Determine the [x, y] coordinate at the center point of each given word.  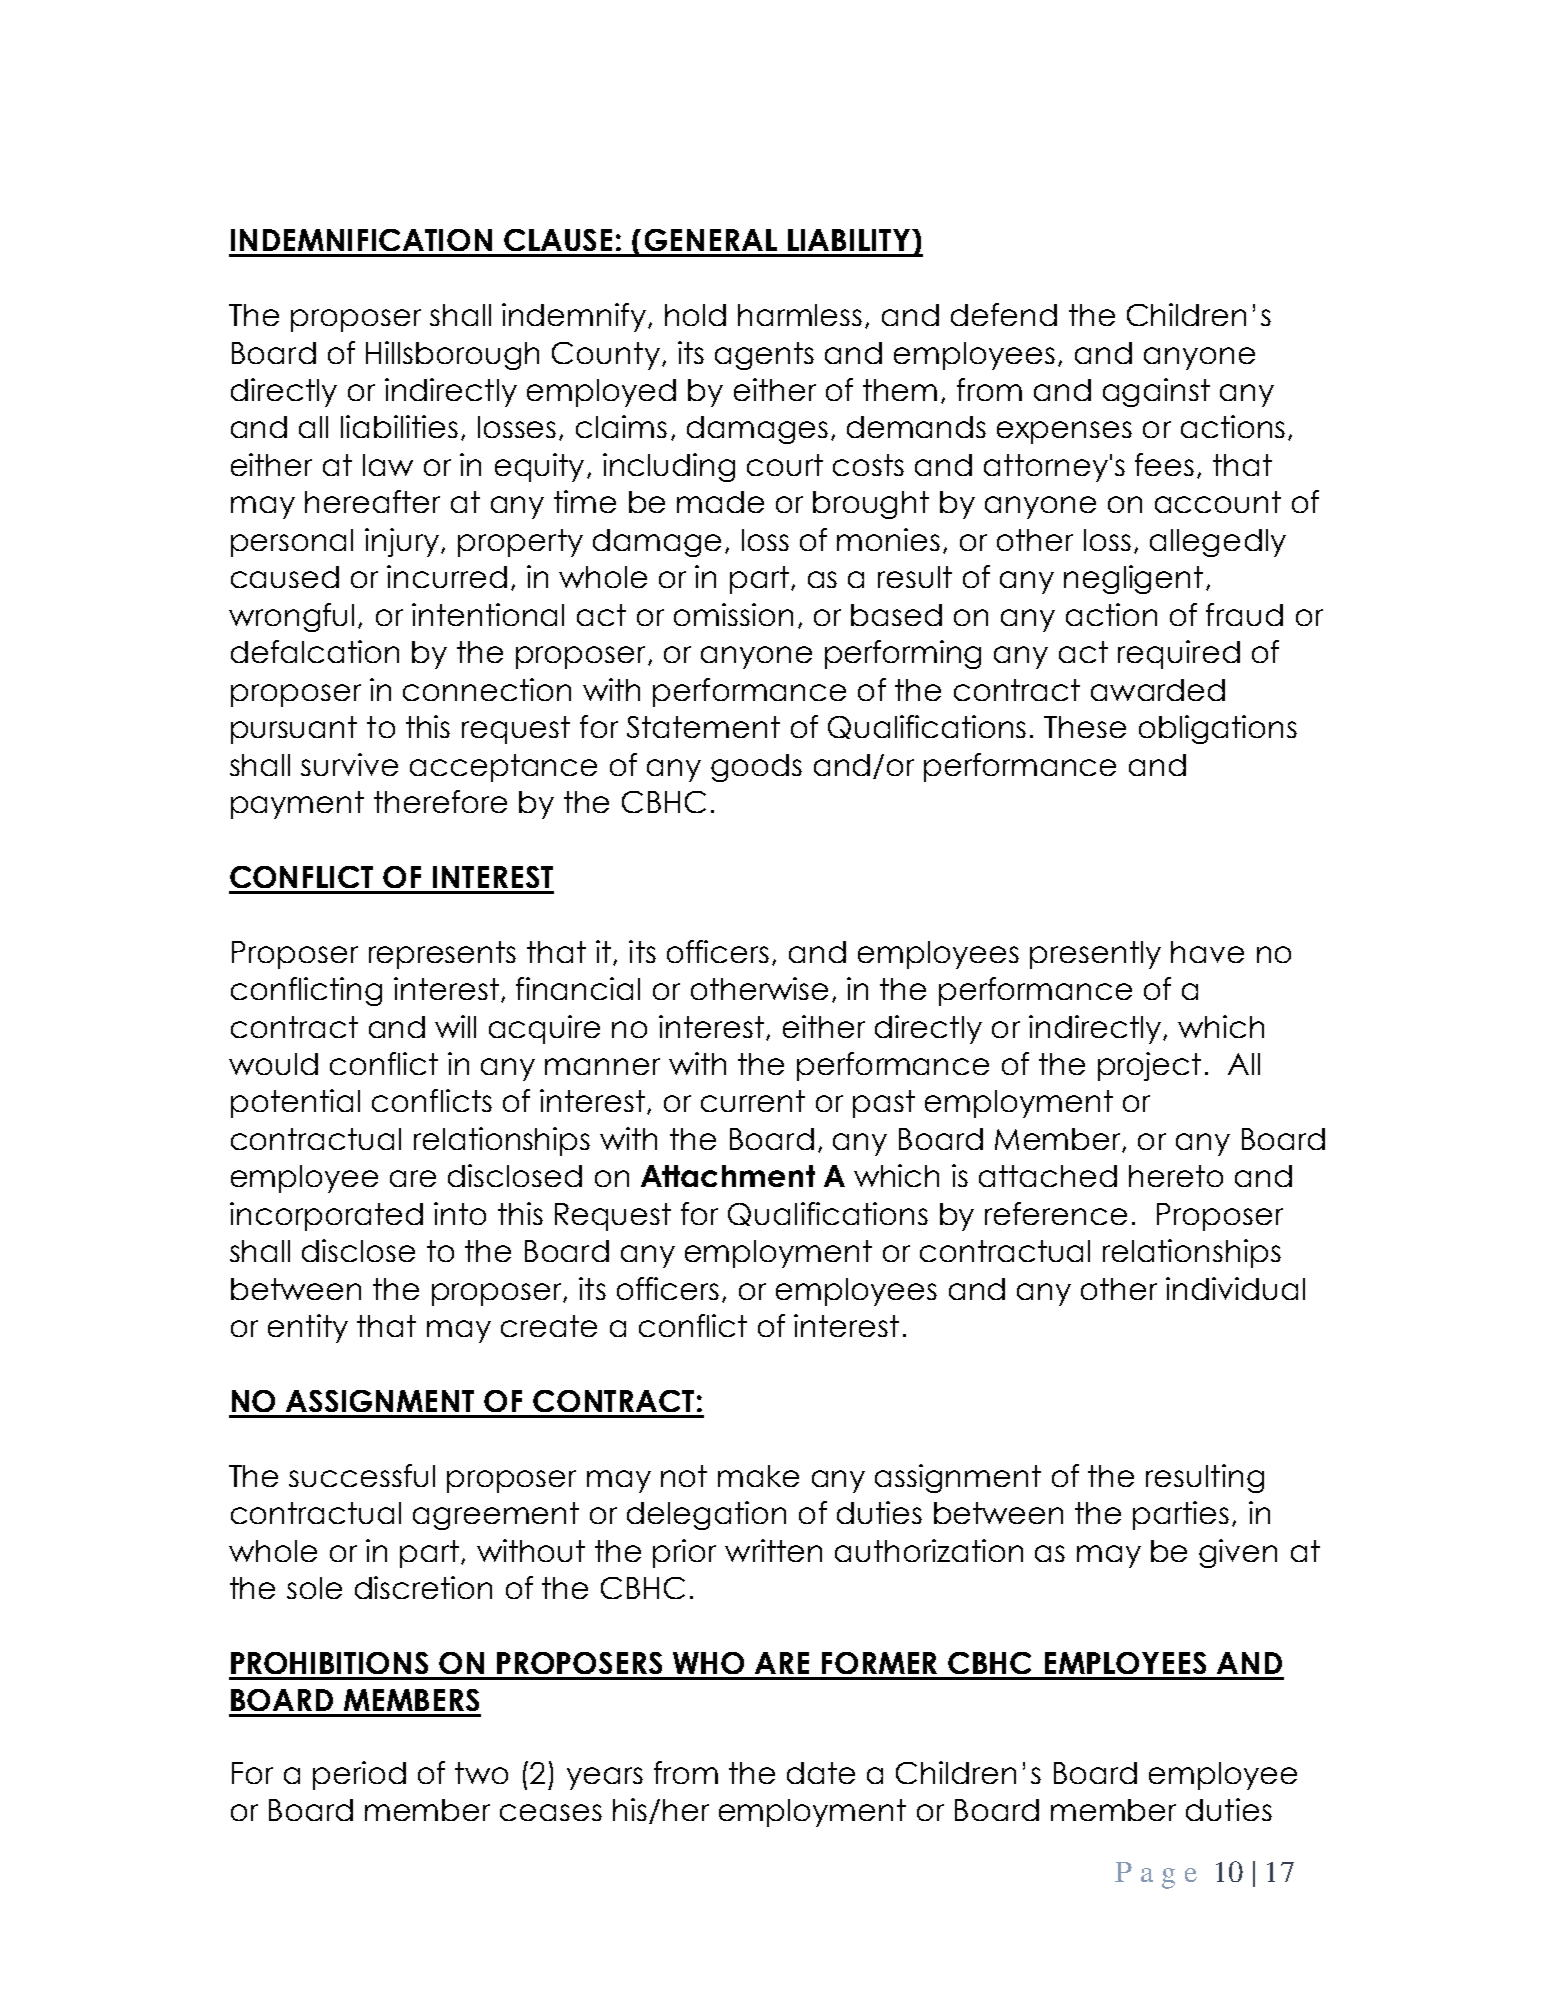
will [455, 1026]
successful [362, 1475]
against [1156, 392]
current [753, 1101]
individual [1235, 1288]
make [758, 1476]
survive [349, 764]
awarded [1158, 690]
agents [764, 356]
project [1149, 1066]
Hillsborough [452, 355]
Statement [703, 727]
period [359, 1775]
